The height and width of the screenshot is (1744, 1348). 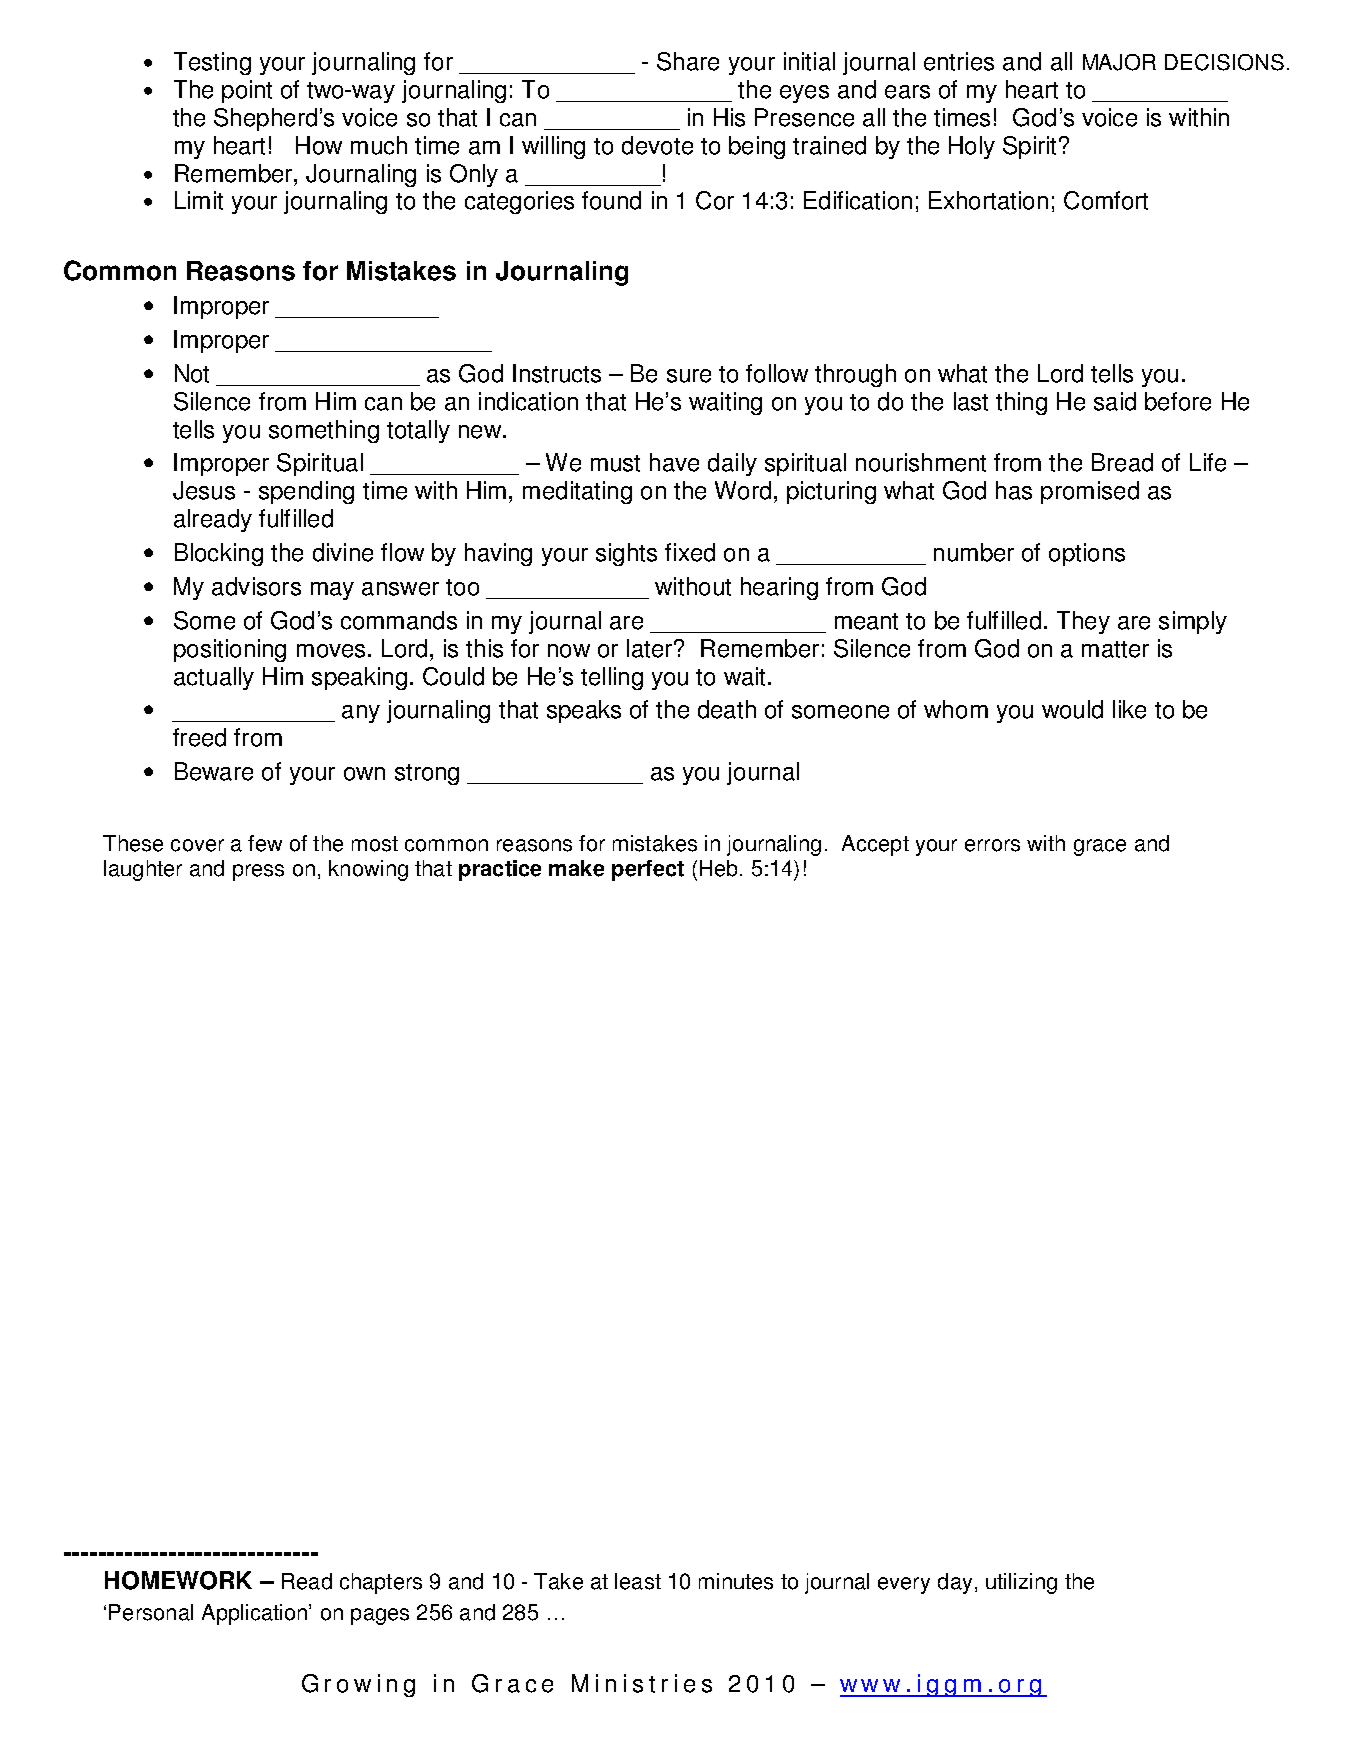 What do you see at coordinates (648, 870) in the screenshot?
I see `perfect` at bounding box center [648, 870].
